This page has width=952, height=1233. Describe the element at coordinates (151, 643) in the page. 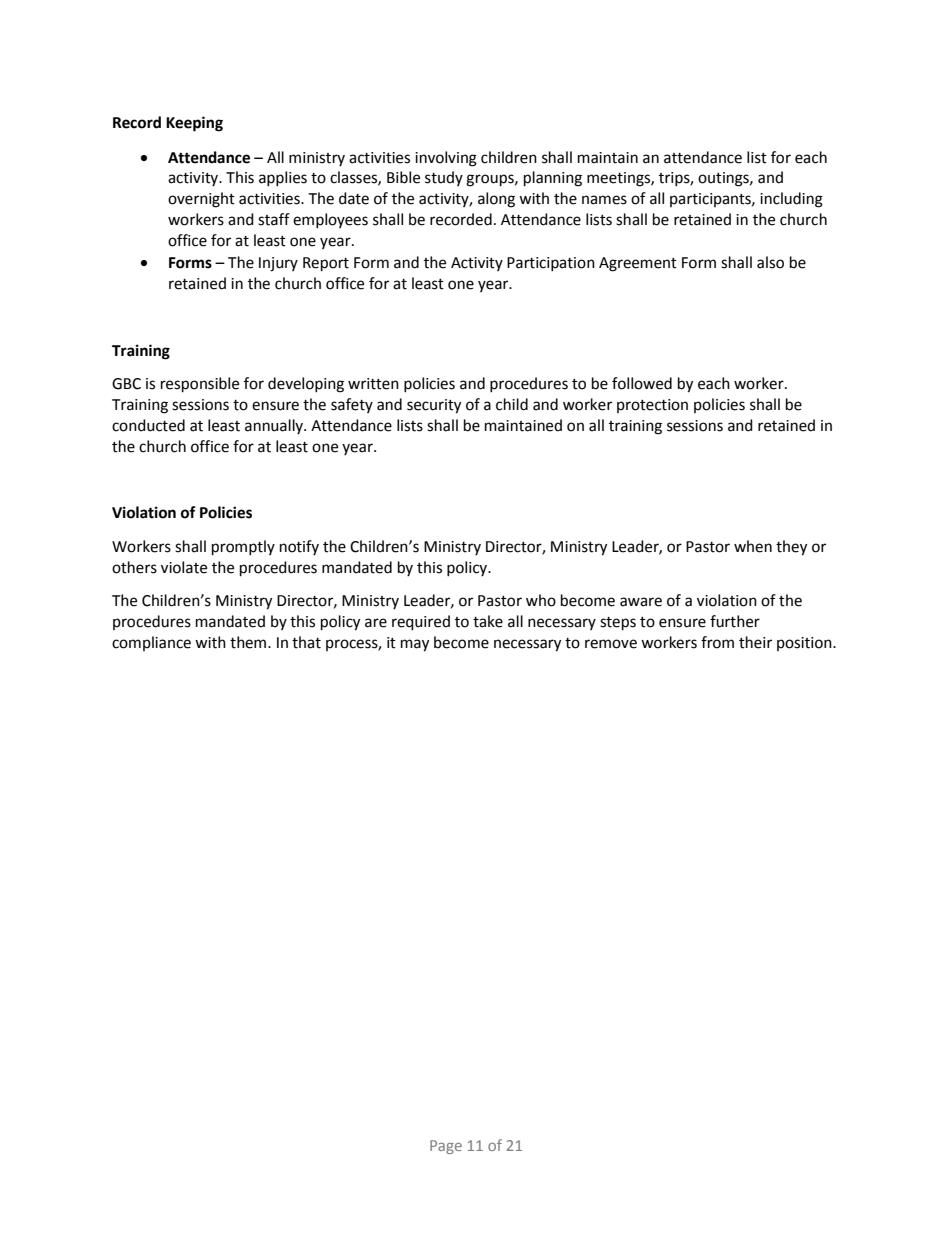

I see `compliance` at that location.
